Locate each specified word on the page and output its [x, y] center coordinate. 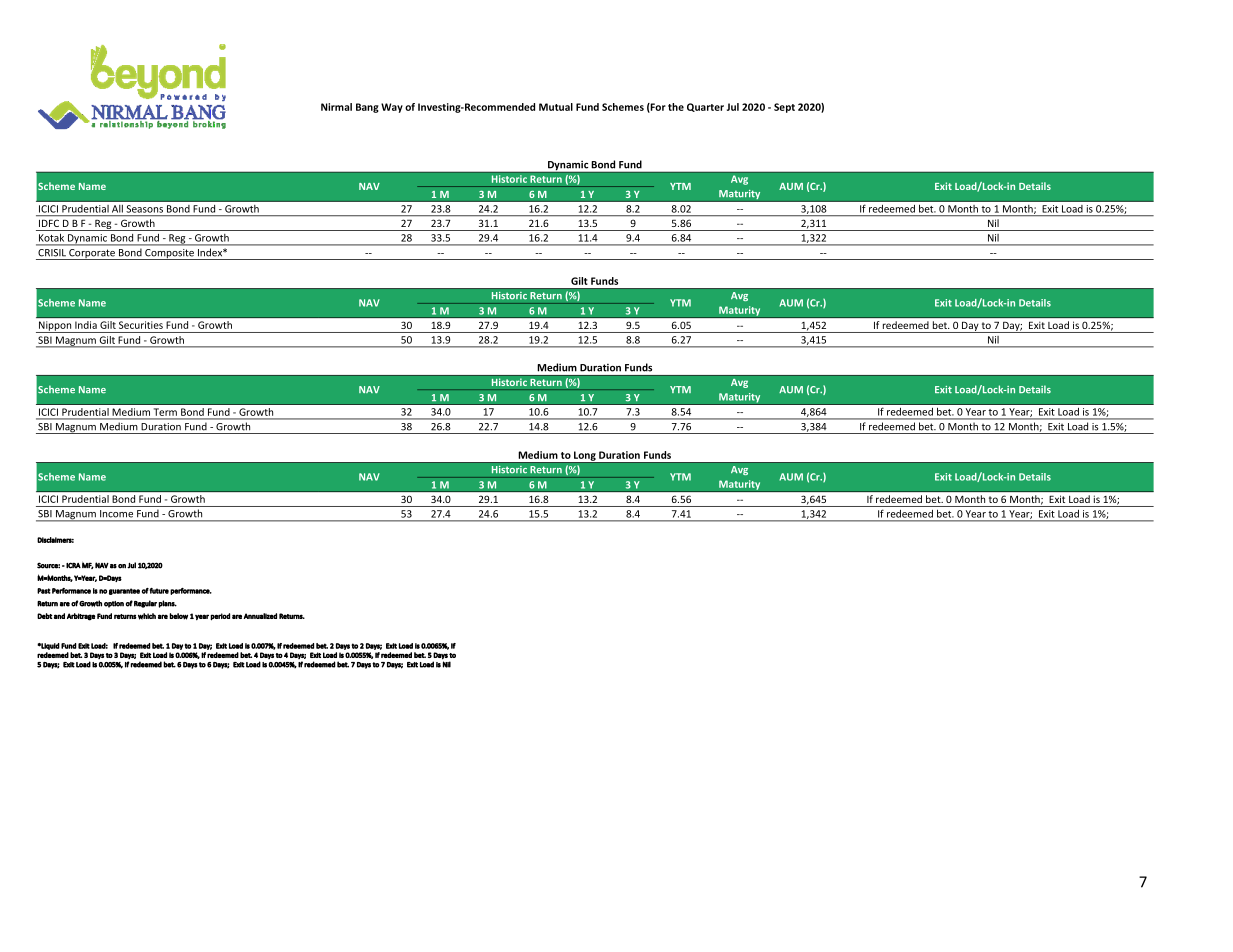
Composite [169, 254]
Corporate [92, 254]
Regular [145, 604]
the [676, 107]
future [159, 591]
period [220, 617]
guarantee [124, 591]
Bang [367, 108]
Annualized [260, 616]
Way [392, 108]
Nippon [55, 327]
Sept [784, 108]
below [178, 616]
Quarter [705, 107]
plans [167, 604]
